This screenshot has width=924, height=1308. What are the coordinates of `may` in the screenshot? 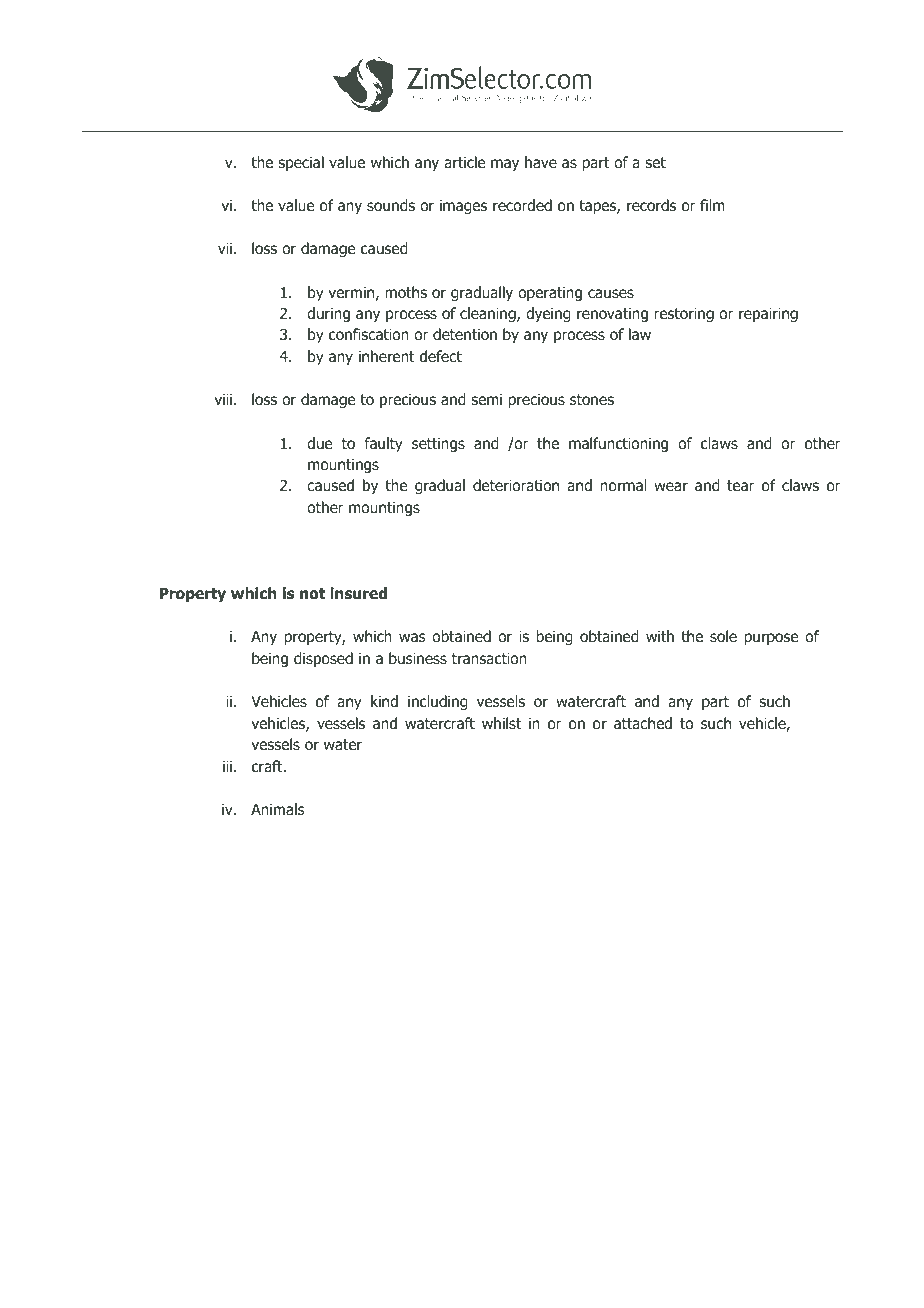 It's located at (505, 165).
